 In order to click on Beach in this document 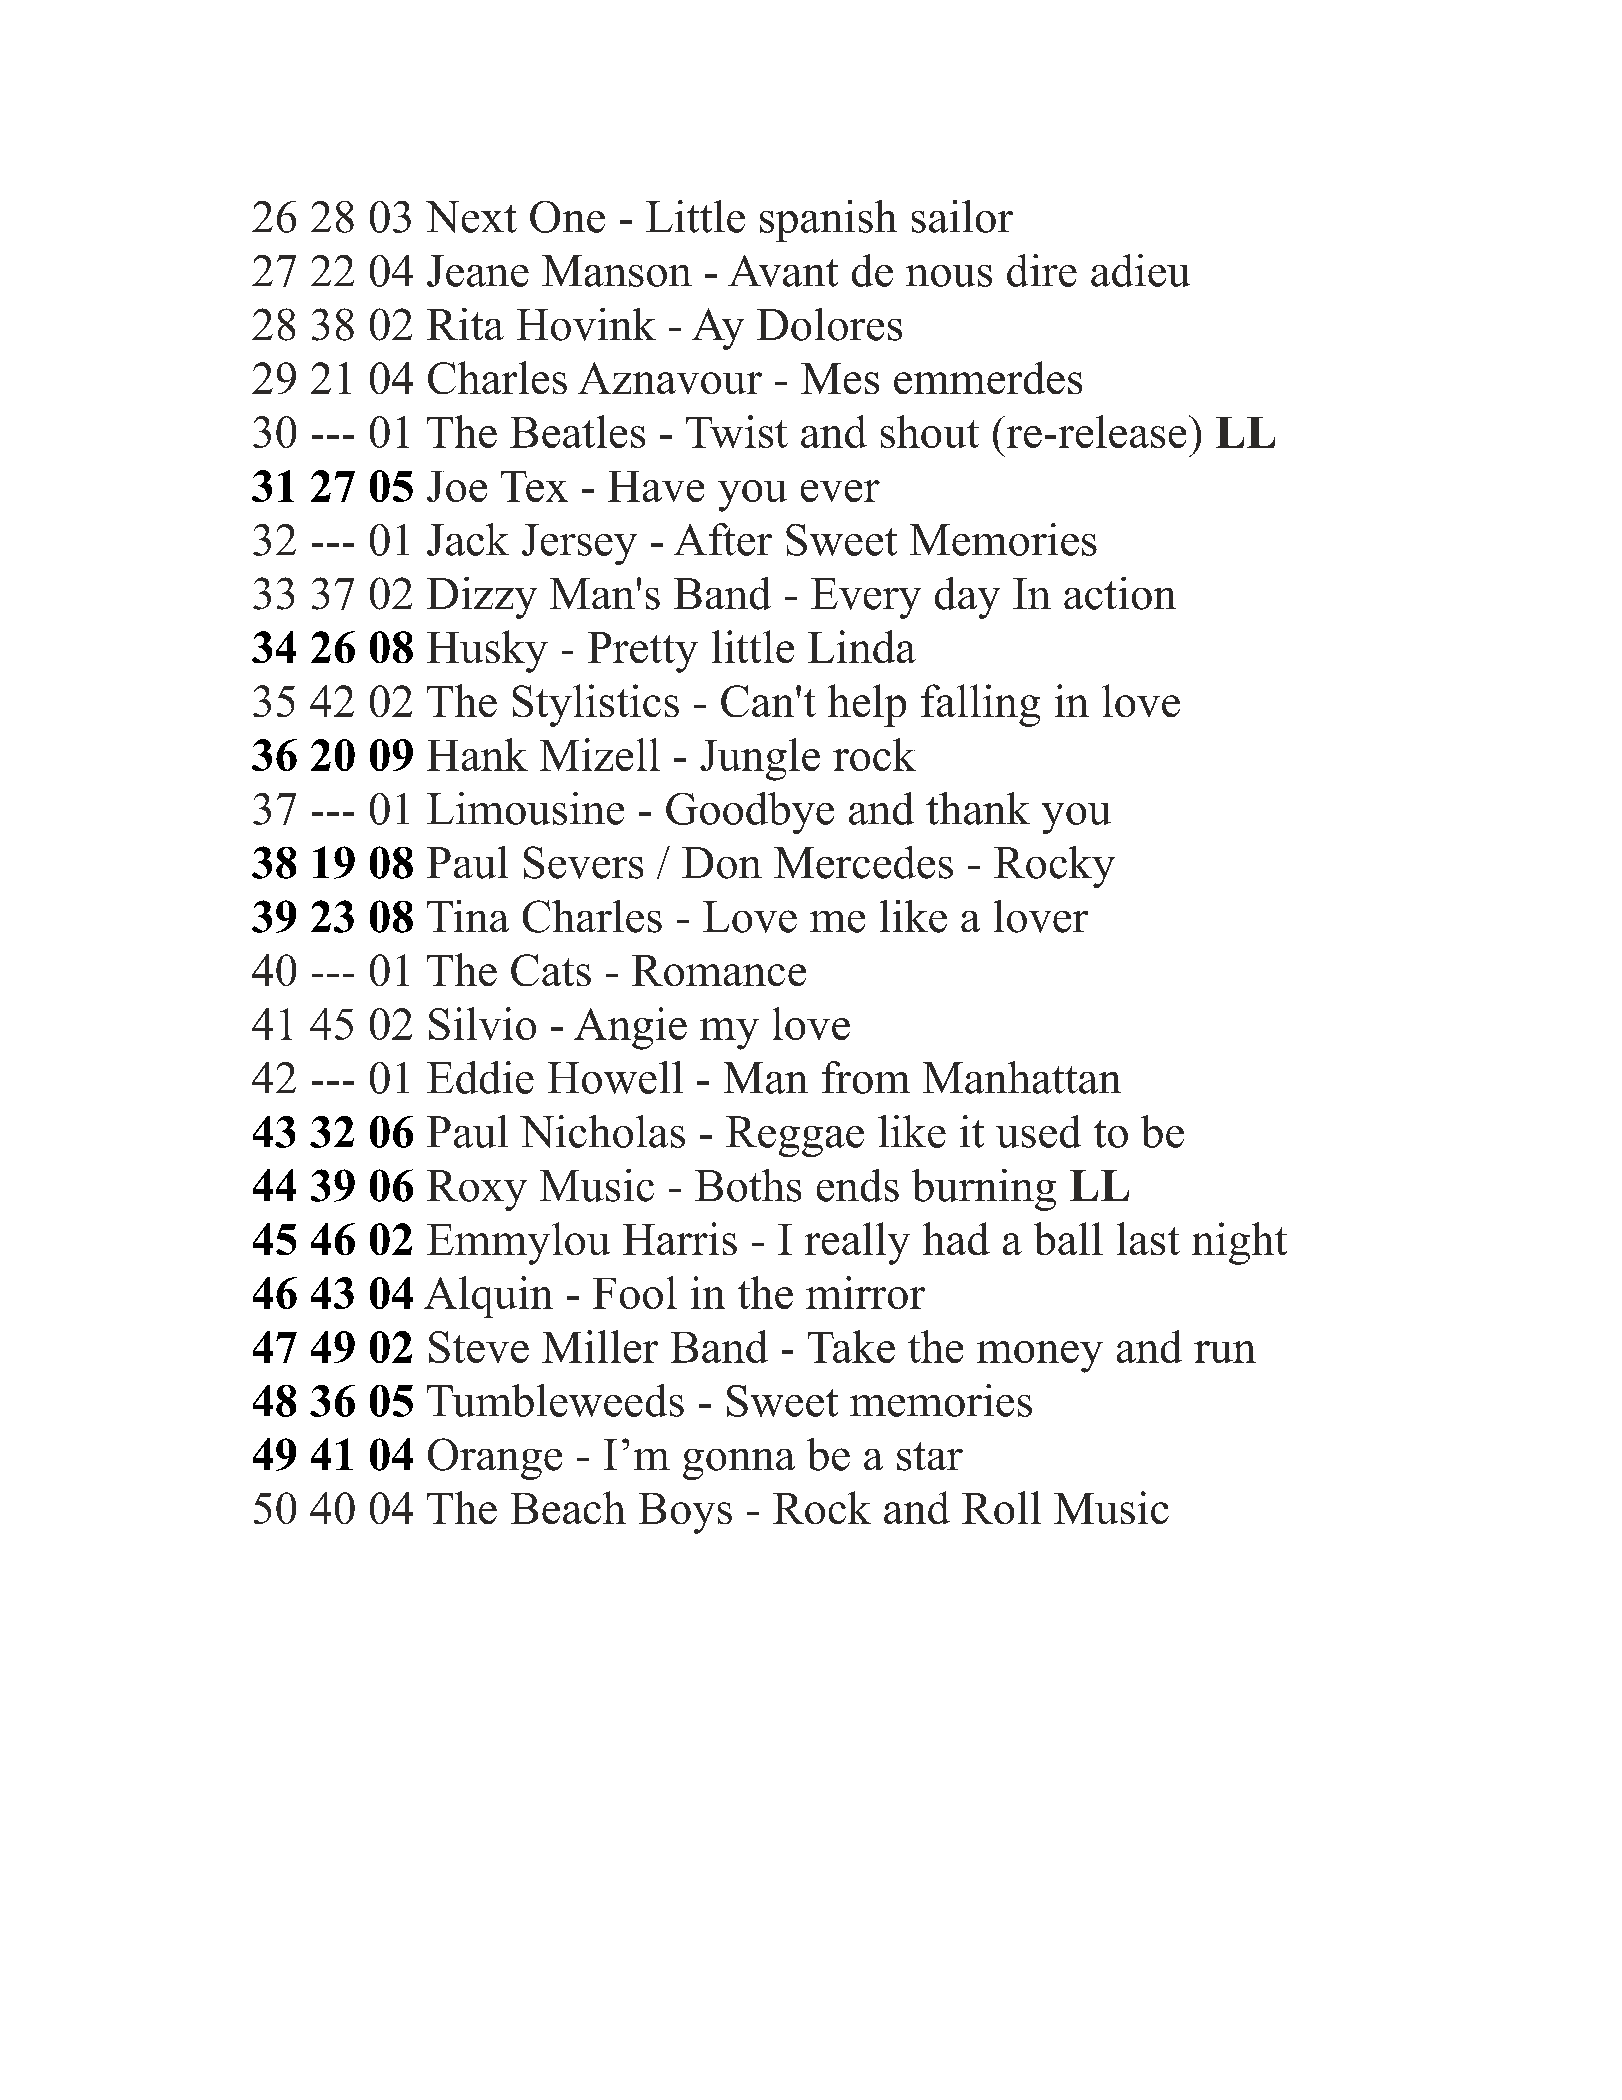, I will do `click(568, 1507)`.
